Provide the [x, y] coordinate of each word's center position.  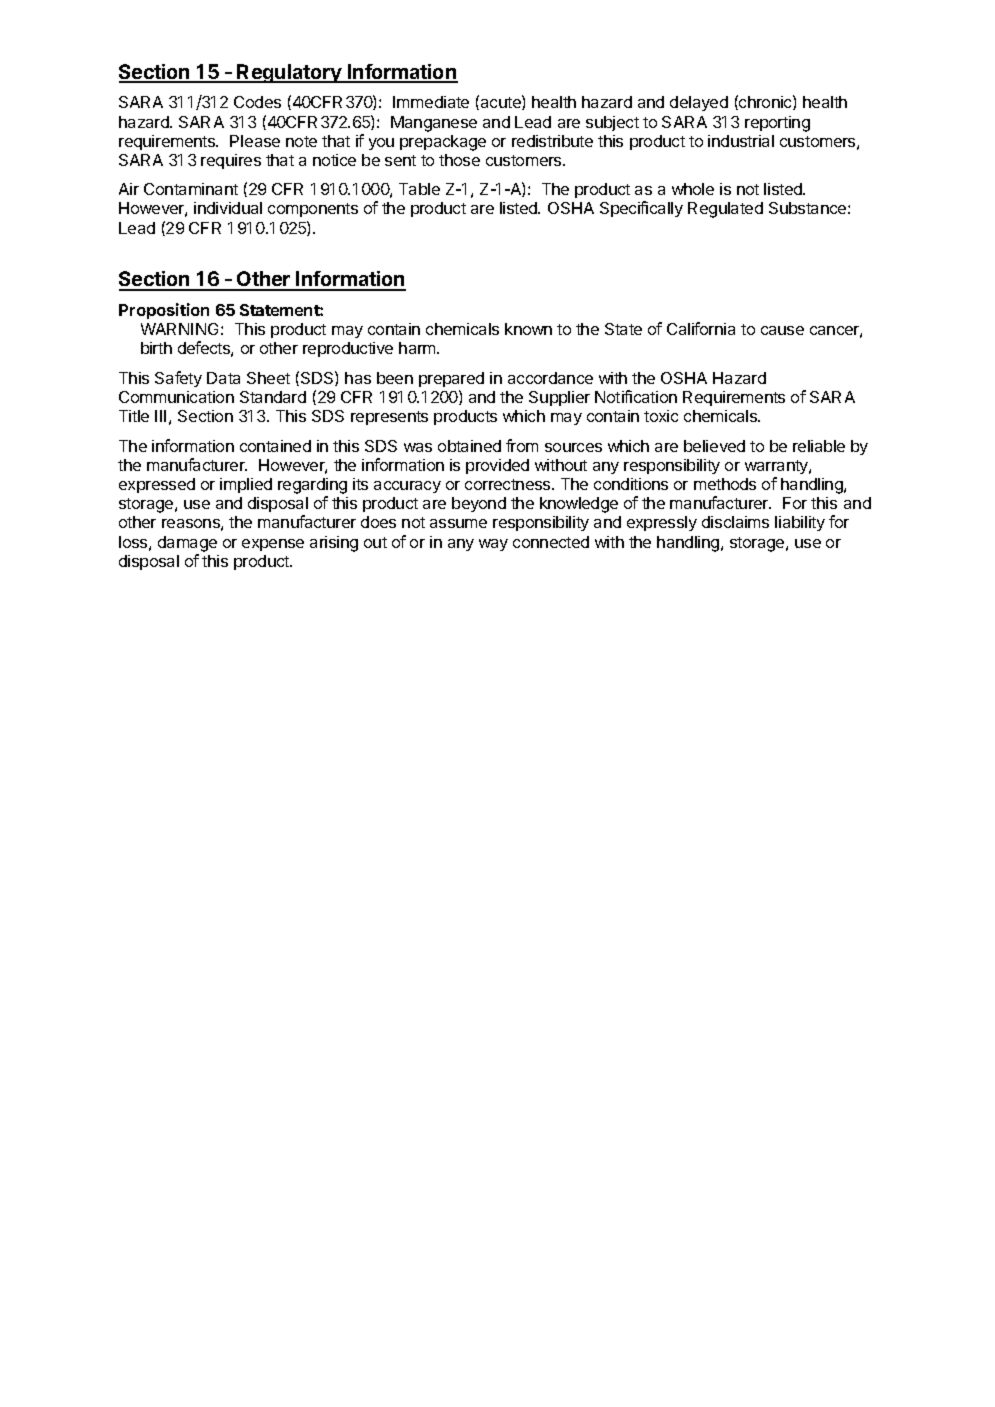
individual [228, 208]
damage [187, 544]
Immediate [431, 102]
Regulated [725, 210]
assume [458, 523]
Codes [257, 102]
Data [223, 378]
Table [419, 189]
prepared [451, 379]
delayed [699, 103]
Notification [636, 396]
